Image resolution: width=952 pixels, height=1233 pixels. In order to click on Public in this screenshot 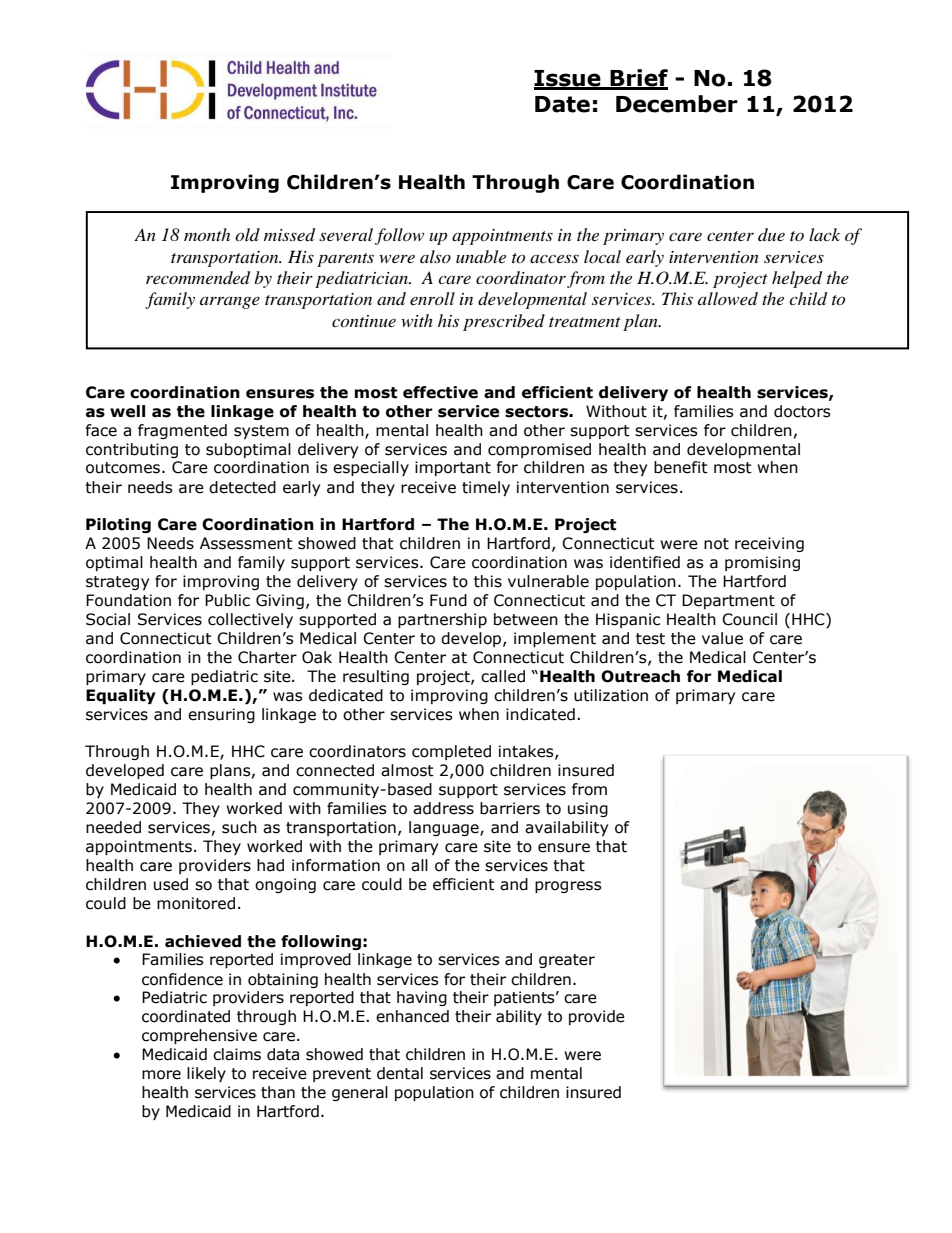, I will do `click(227, 600)`.
